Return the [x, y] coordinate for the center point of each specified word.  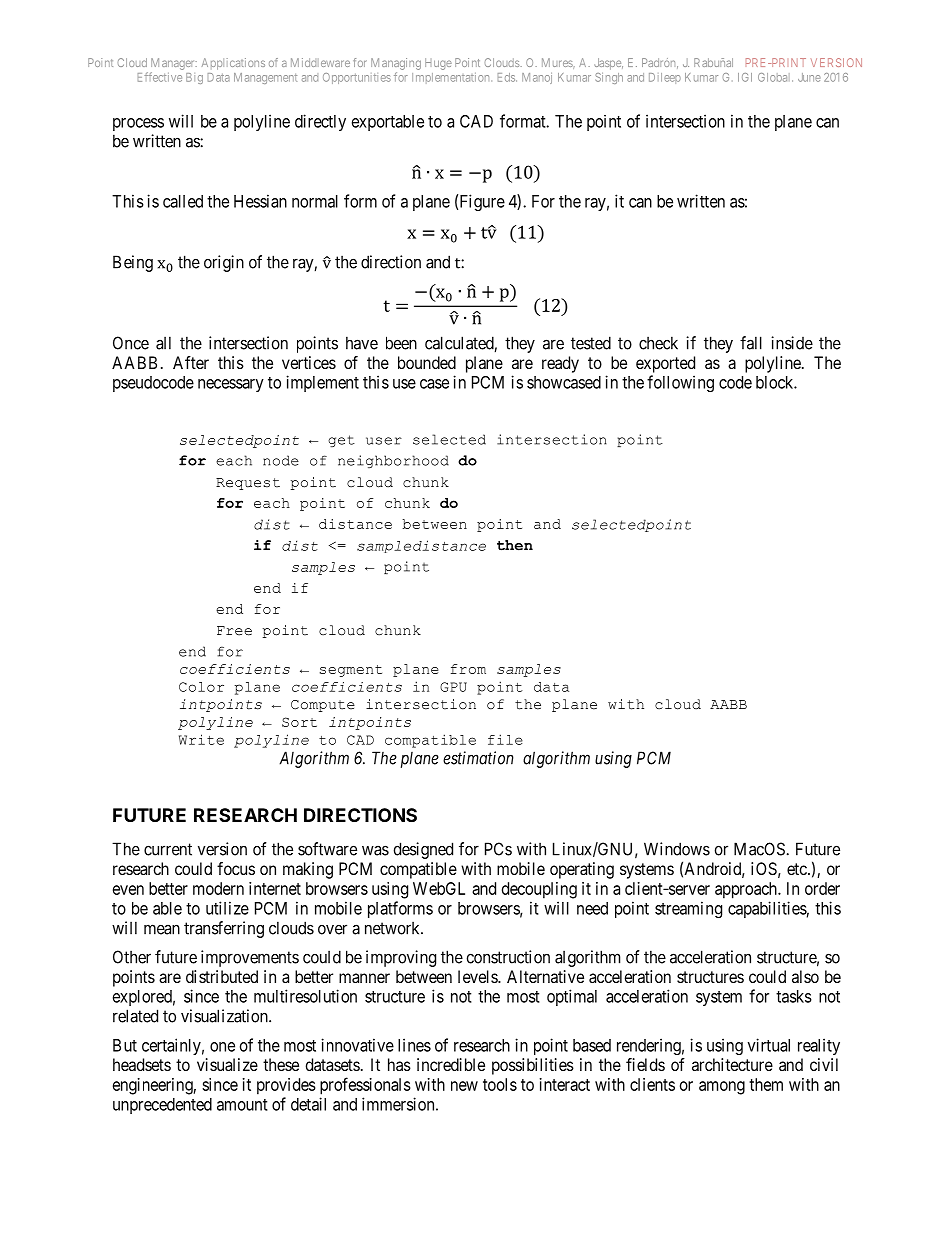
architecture [732, 1064]
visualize [227, 1064]
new [464, 1086]
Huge [438, 64]
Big [194, 78]
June [809, 77]
